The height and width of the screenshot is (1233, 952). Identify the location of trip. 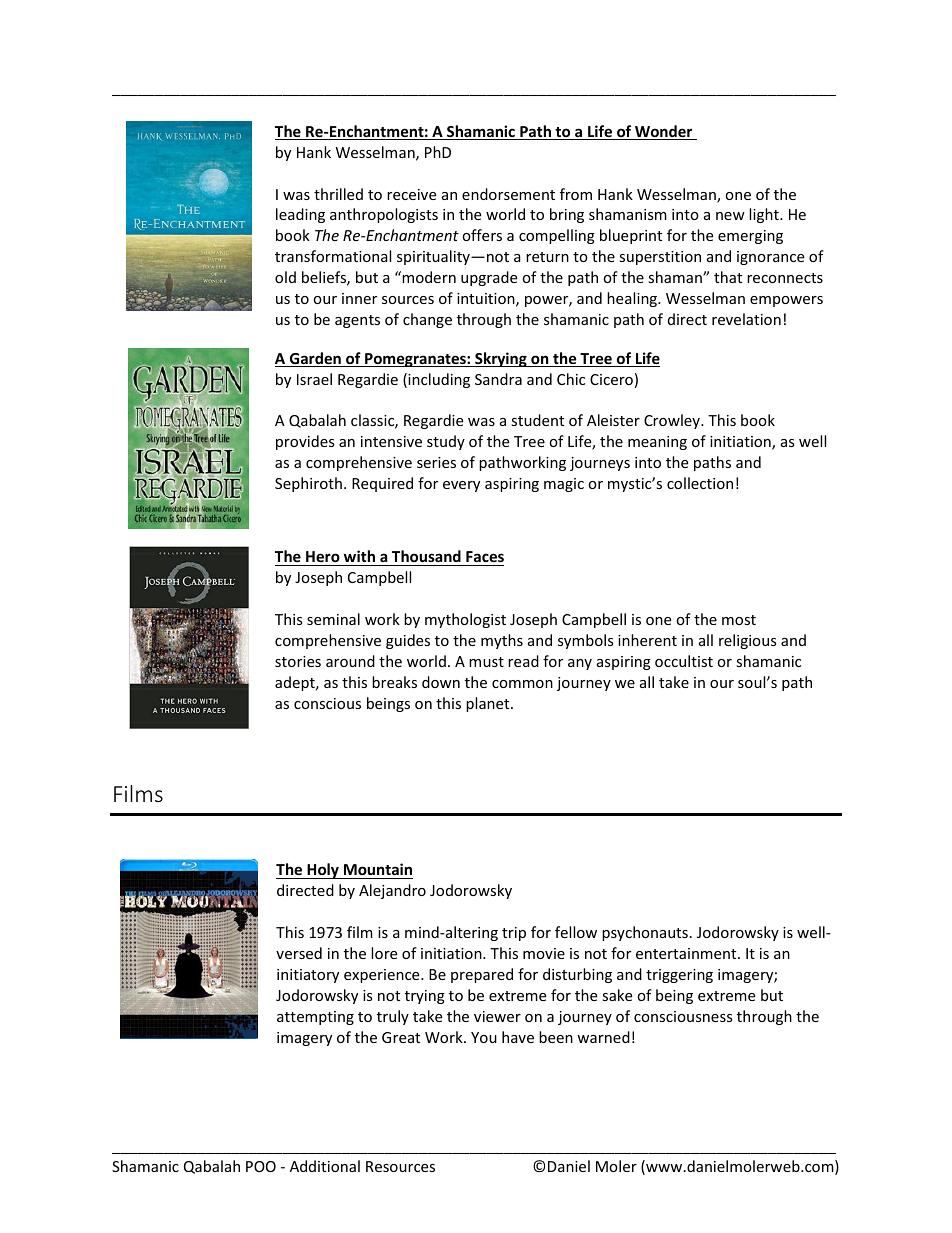
(514, 934).
